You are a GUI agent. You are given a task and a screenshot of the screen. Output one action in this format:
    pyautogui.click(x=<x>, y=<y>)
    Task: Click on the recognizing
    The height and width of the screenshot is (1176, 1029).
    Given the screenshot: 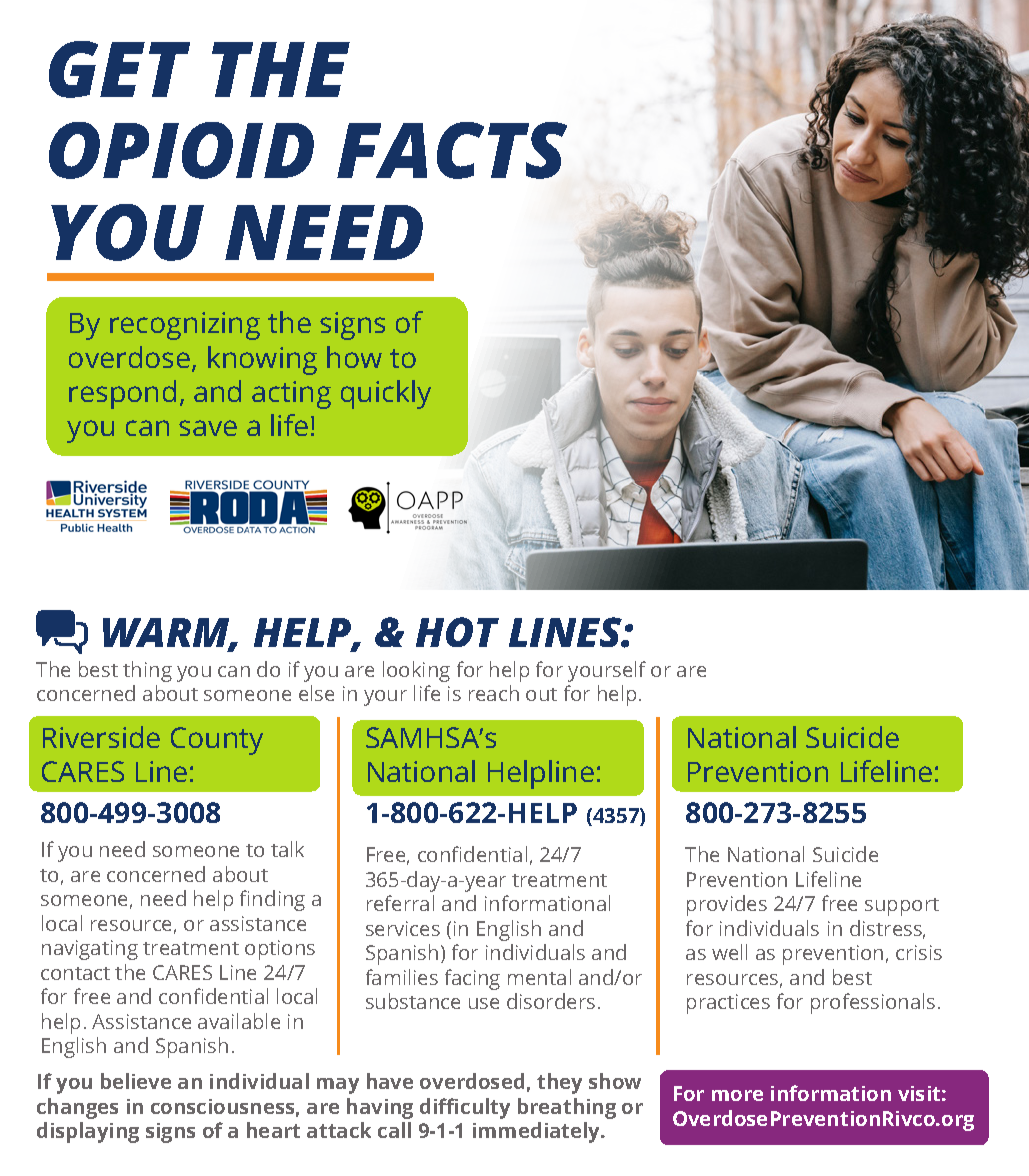 What is the action you would take?
    pyautogui.click(x=185, y=326)
